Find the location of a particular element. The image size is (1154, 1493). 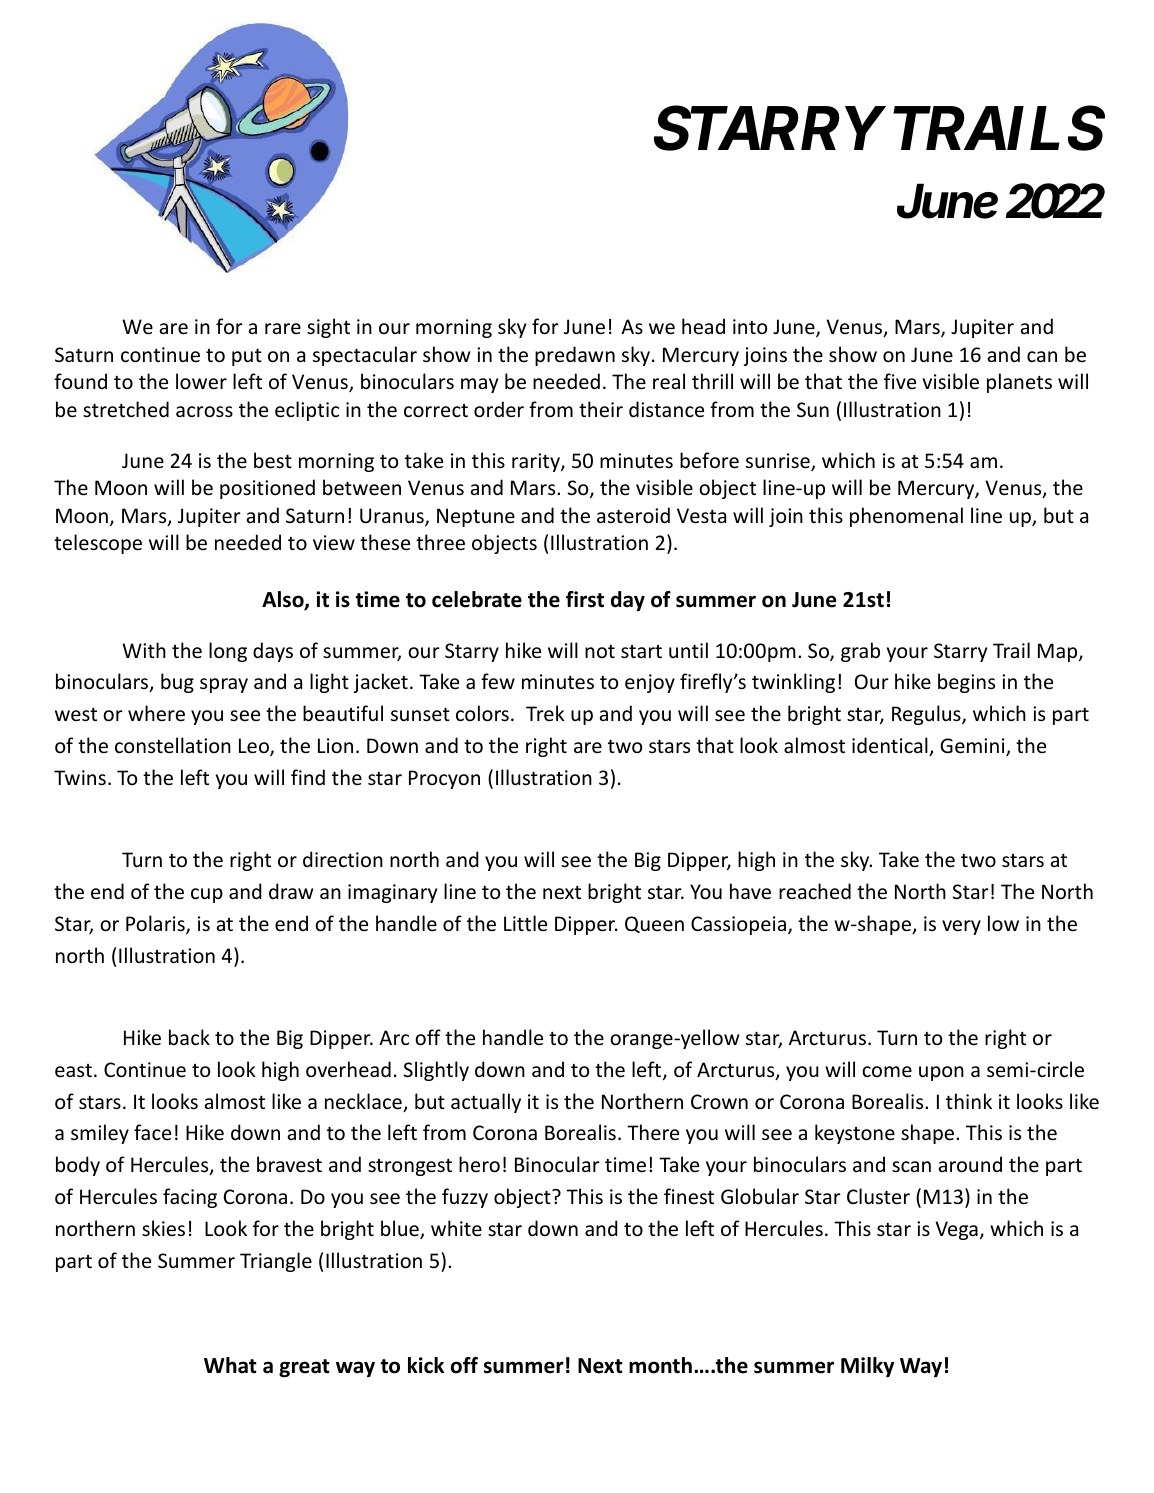

reached is located at coordinates (815, 891).
